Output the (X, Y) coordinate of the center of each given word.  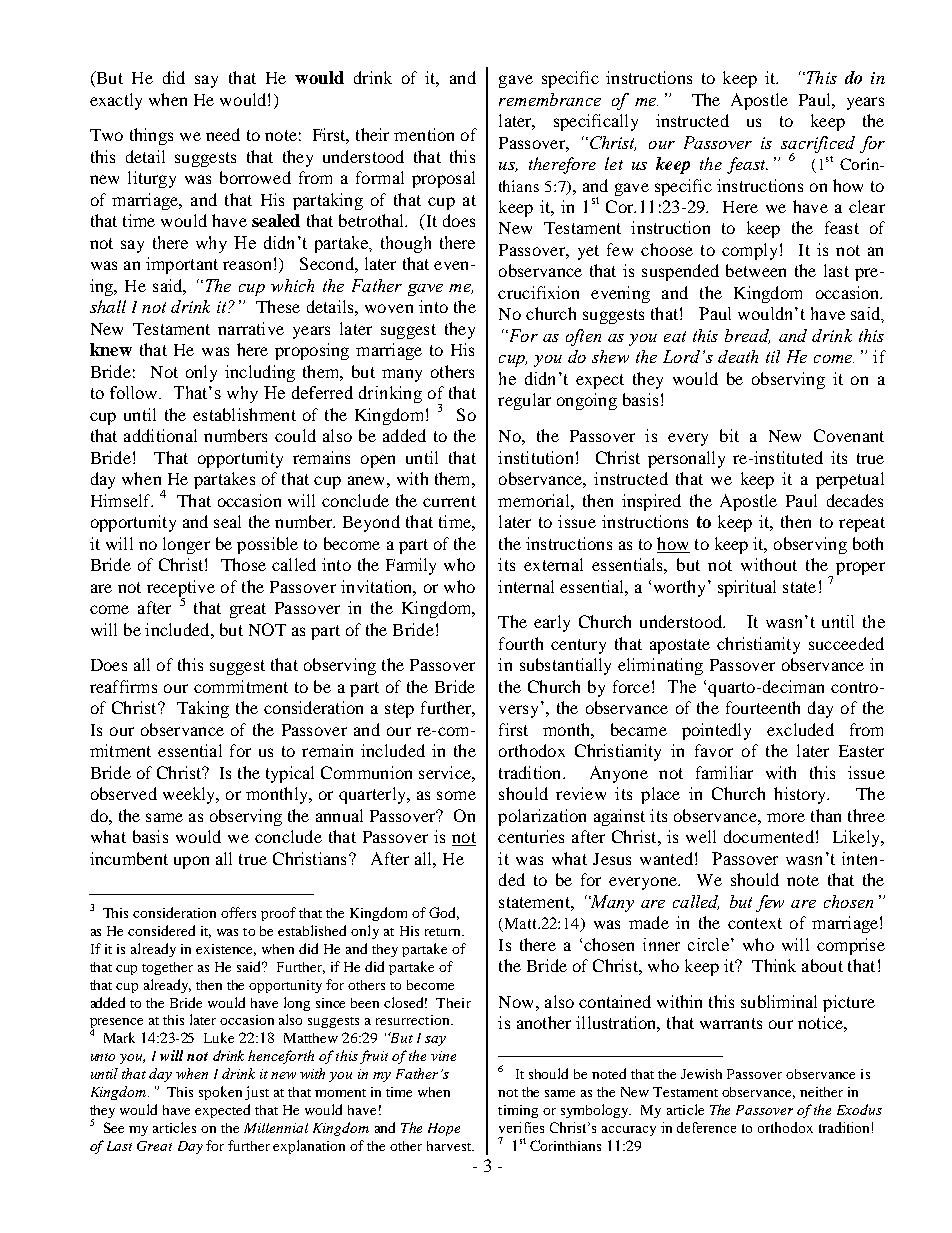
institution (535, 457)
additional (160, 435)
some (456, 795)
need (223, 134)
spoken (220, 1093)
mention (424, 134)
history (801, 795)
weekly (190, 795)
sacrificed (818, 145)
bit (729, 435)
